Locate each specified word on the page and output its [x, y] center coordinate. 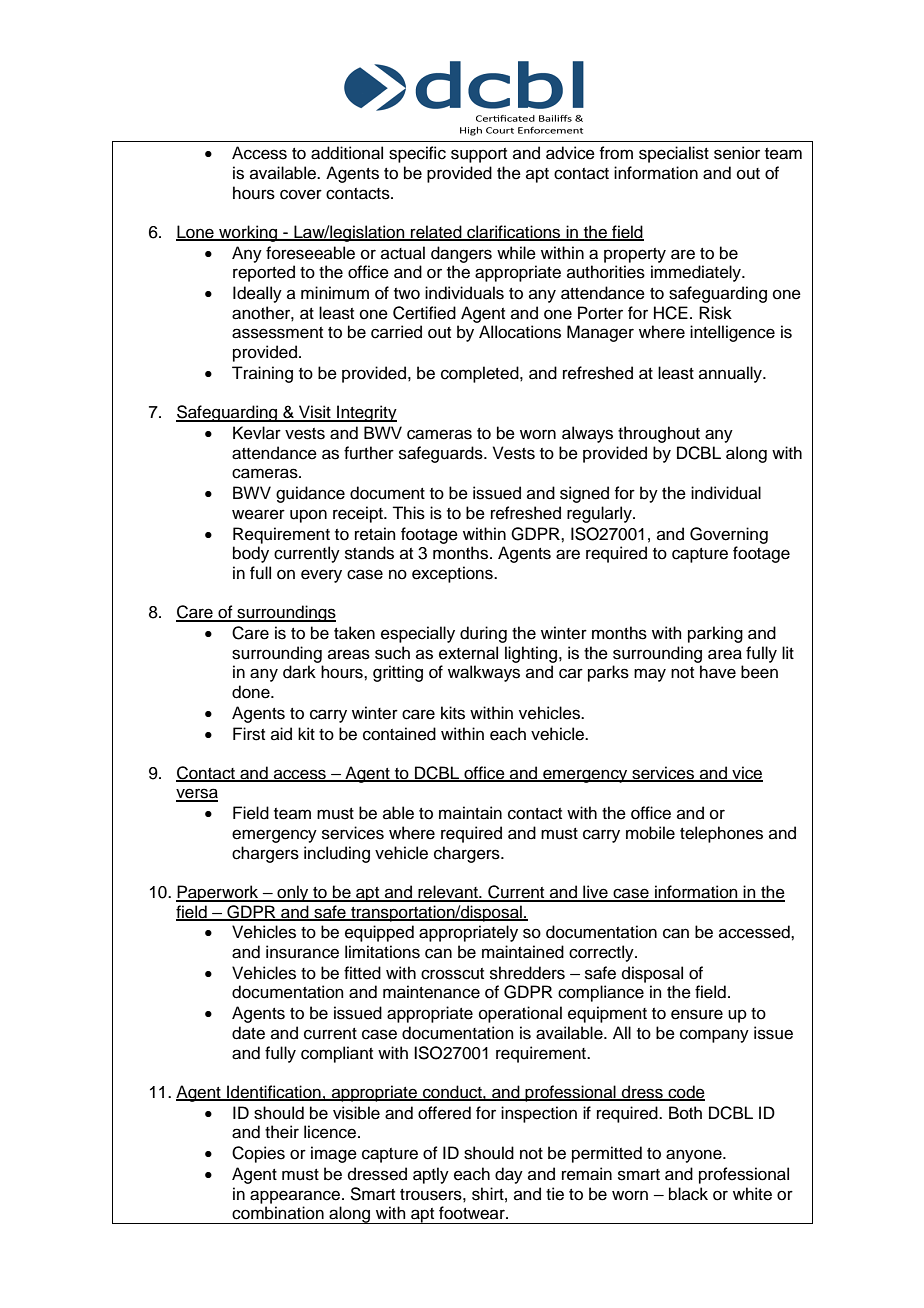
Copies [258, 1154]
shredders [527, 973]
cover [301, 194]
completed [481, 374]
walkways [484, 673]
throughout [659, 434]
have [718, 672]
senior [737, 153]
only [293, 893]
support [479, 155]
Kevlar [257, 433]
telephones [721, 834]
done [252, 692]
